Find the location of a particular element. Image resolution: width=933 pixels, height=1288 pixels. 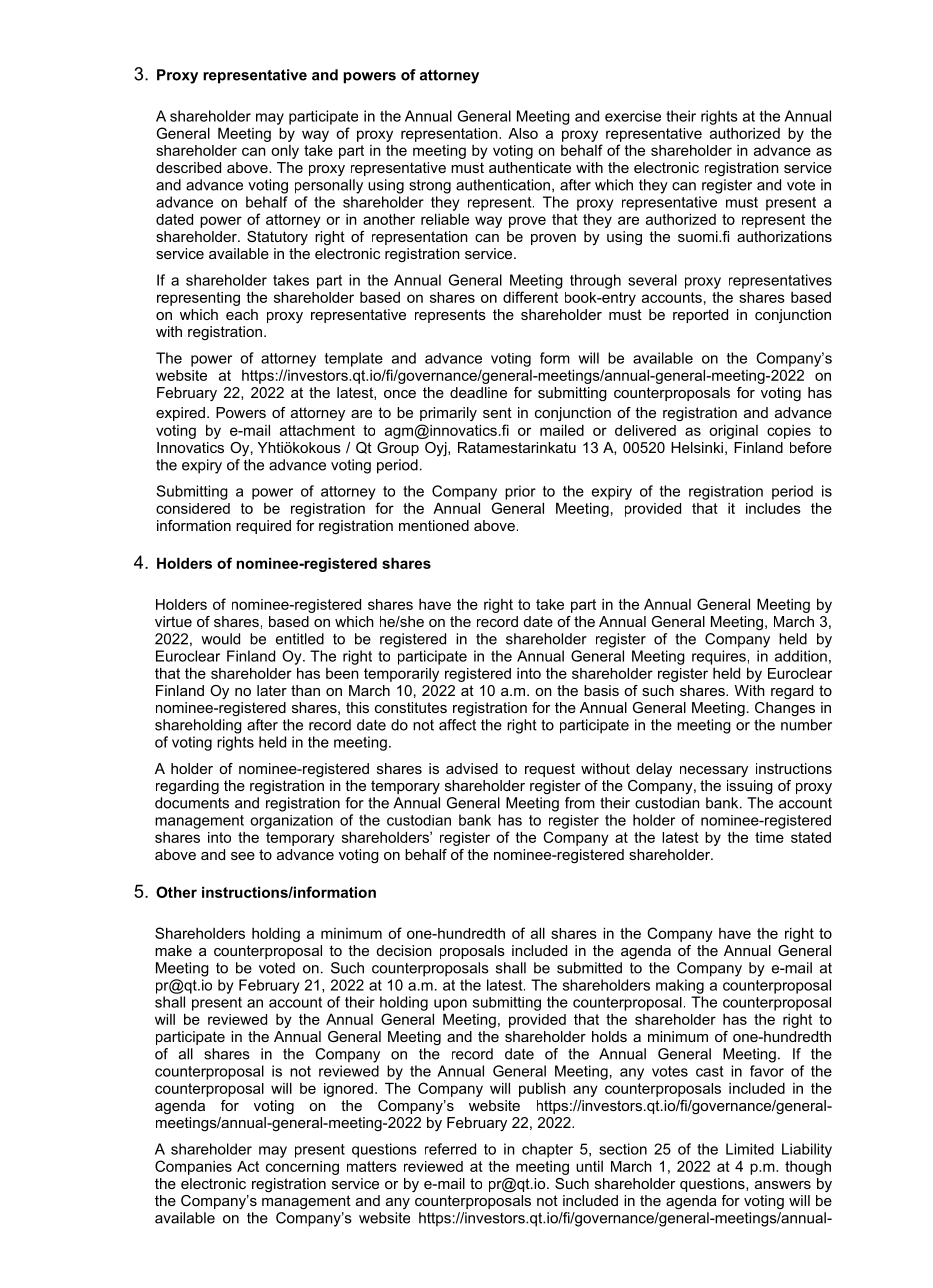

Limited is located at coordinates (750, 1149).
